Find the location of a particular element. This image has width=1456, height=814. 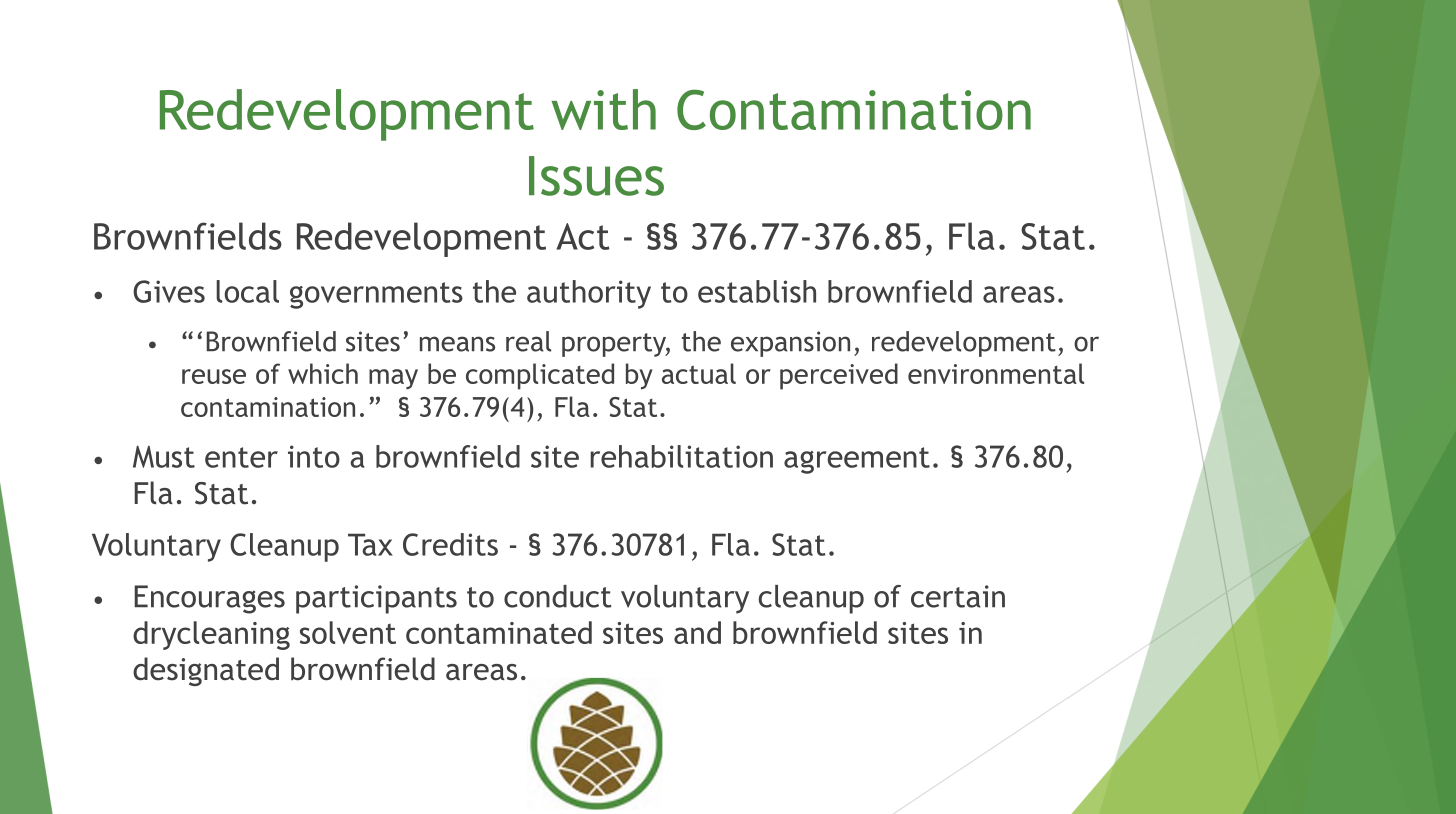

contaminated is located at coordinates (499, 632).
